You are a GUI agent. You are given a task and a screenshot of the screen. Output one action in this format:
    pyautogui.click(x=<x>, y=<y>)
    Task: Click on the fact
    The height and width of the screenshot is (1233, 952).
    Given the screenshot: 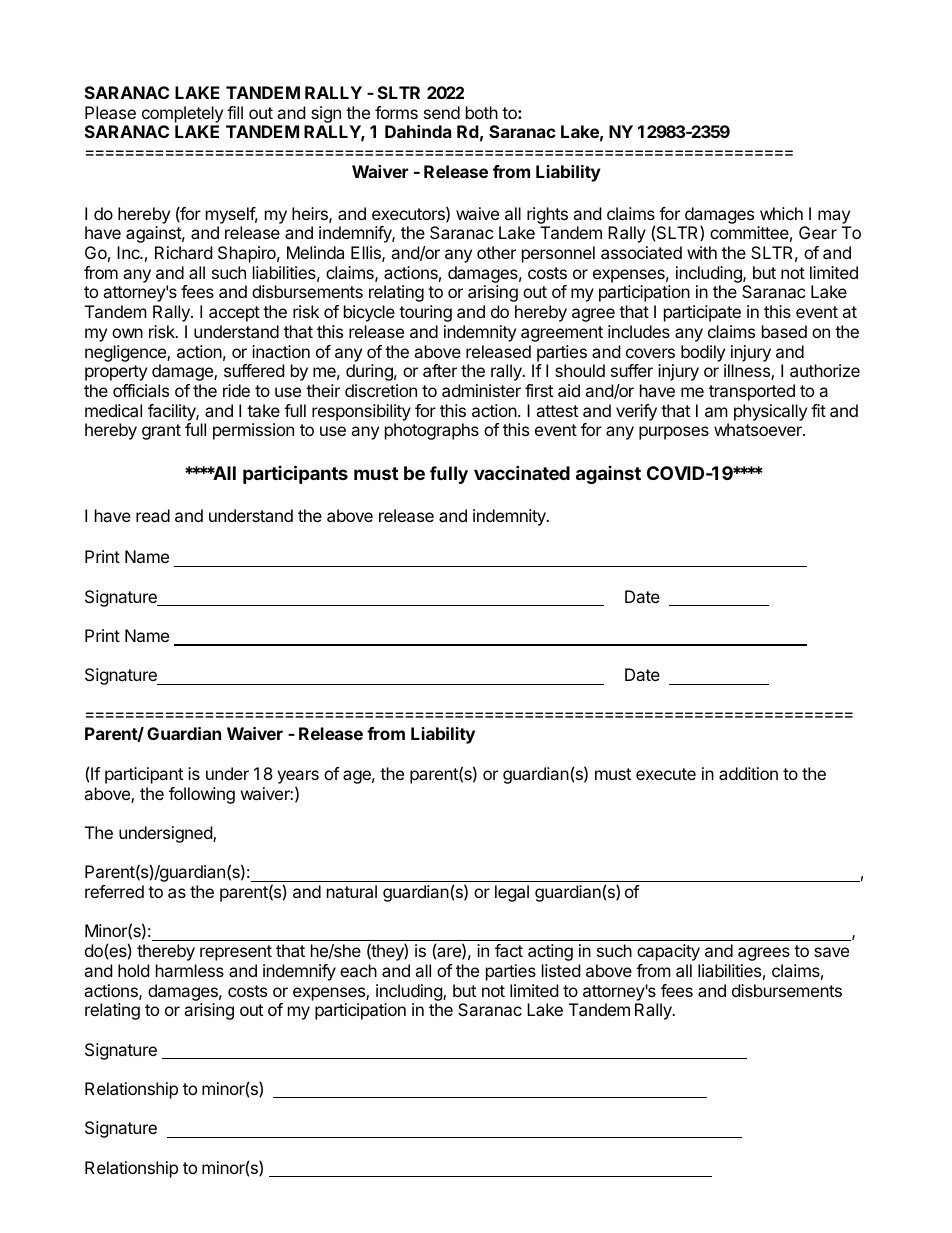 What is the action you would take?
    pyautogui.click(x=509, y=950)
